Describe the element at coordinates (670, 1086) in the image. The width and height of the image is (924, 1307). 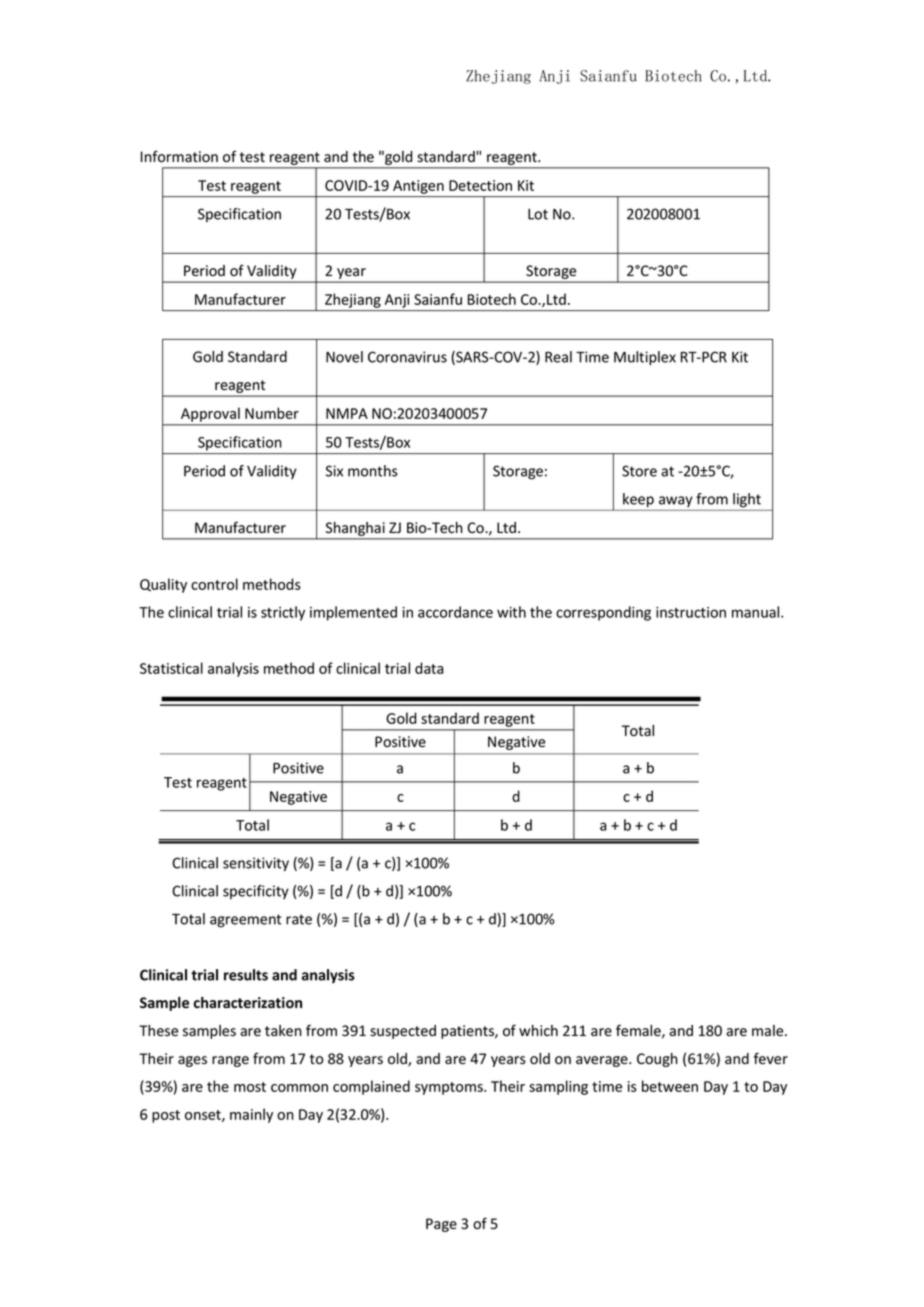
I see `between` at that location.
